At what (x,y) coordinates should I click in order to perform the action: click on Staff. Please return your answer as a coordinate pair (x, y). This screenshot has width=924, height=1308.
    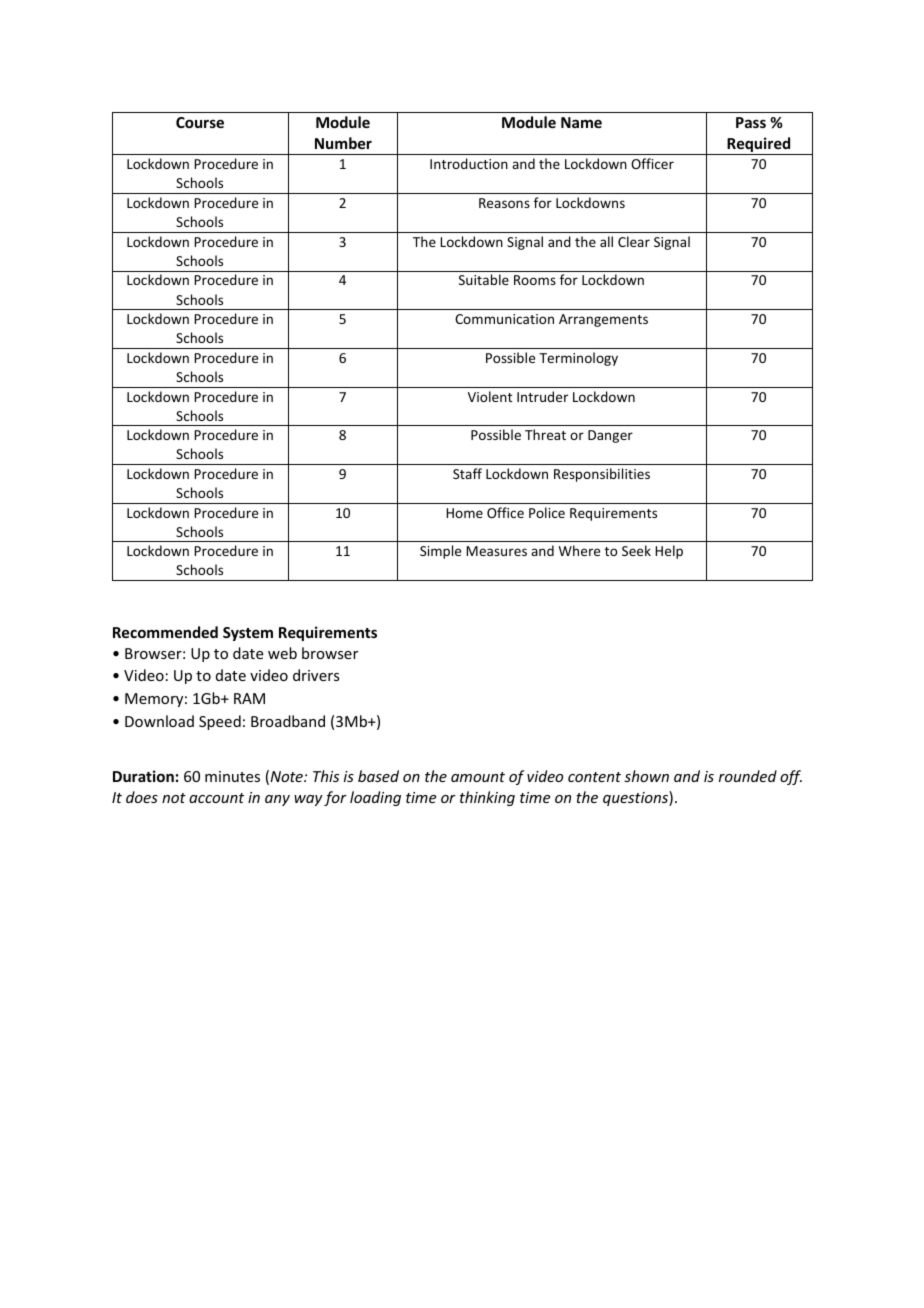
    Looking at the image, I should click on (467, 473).
